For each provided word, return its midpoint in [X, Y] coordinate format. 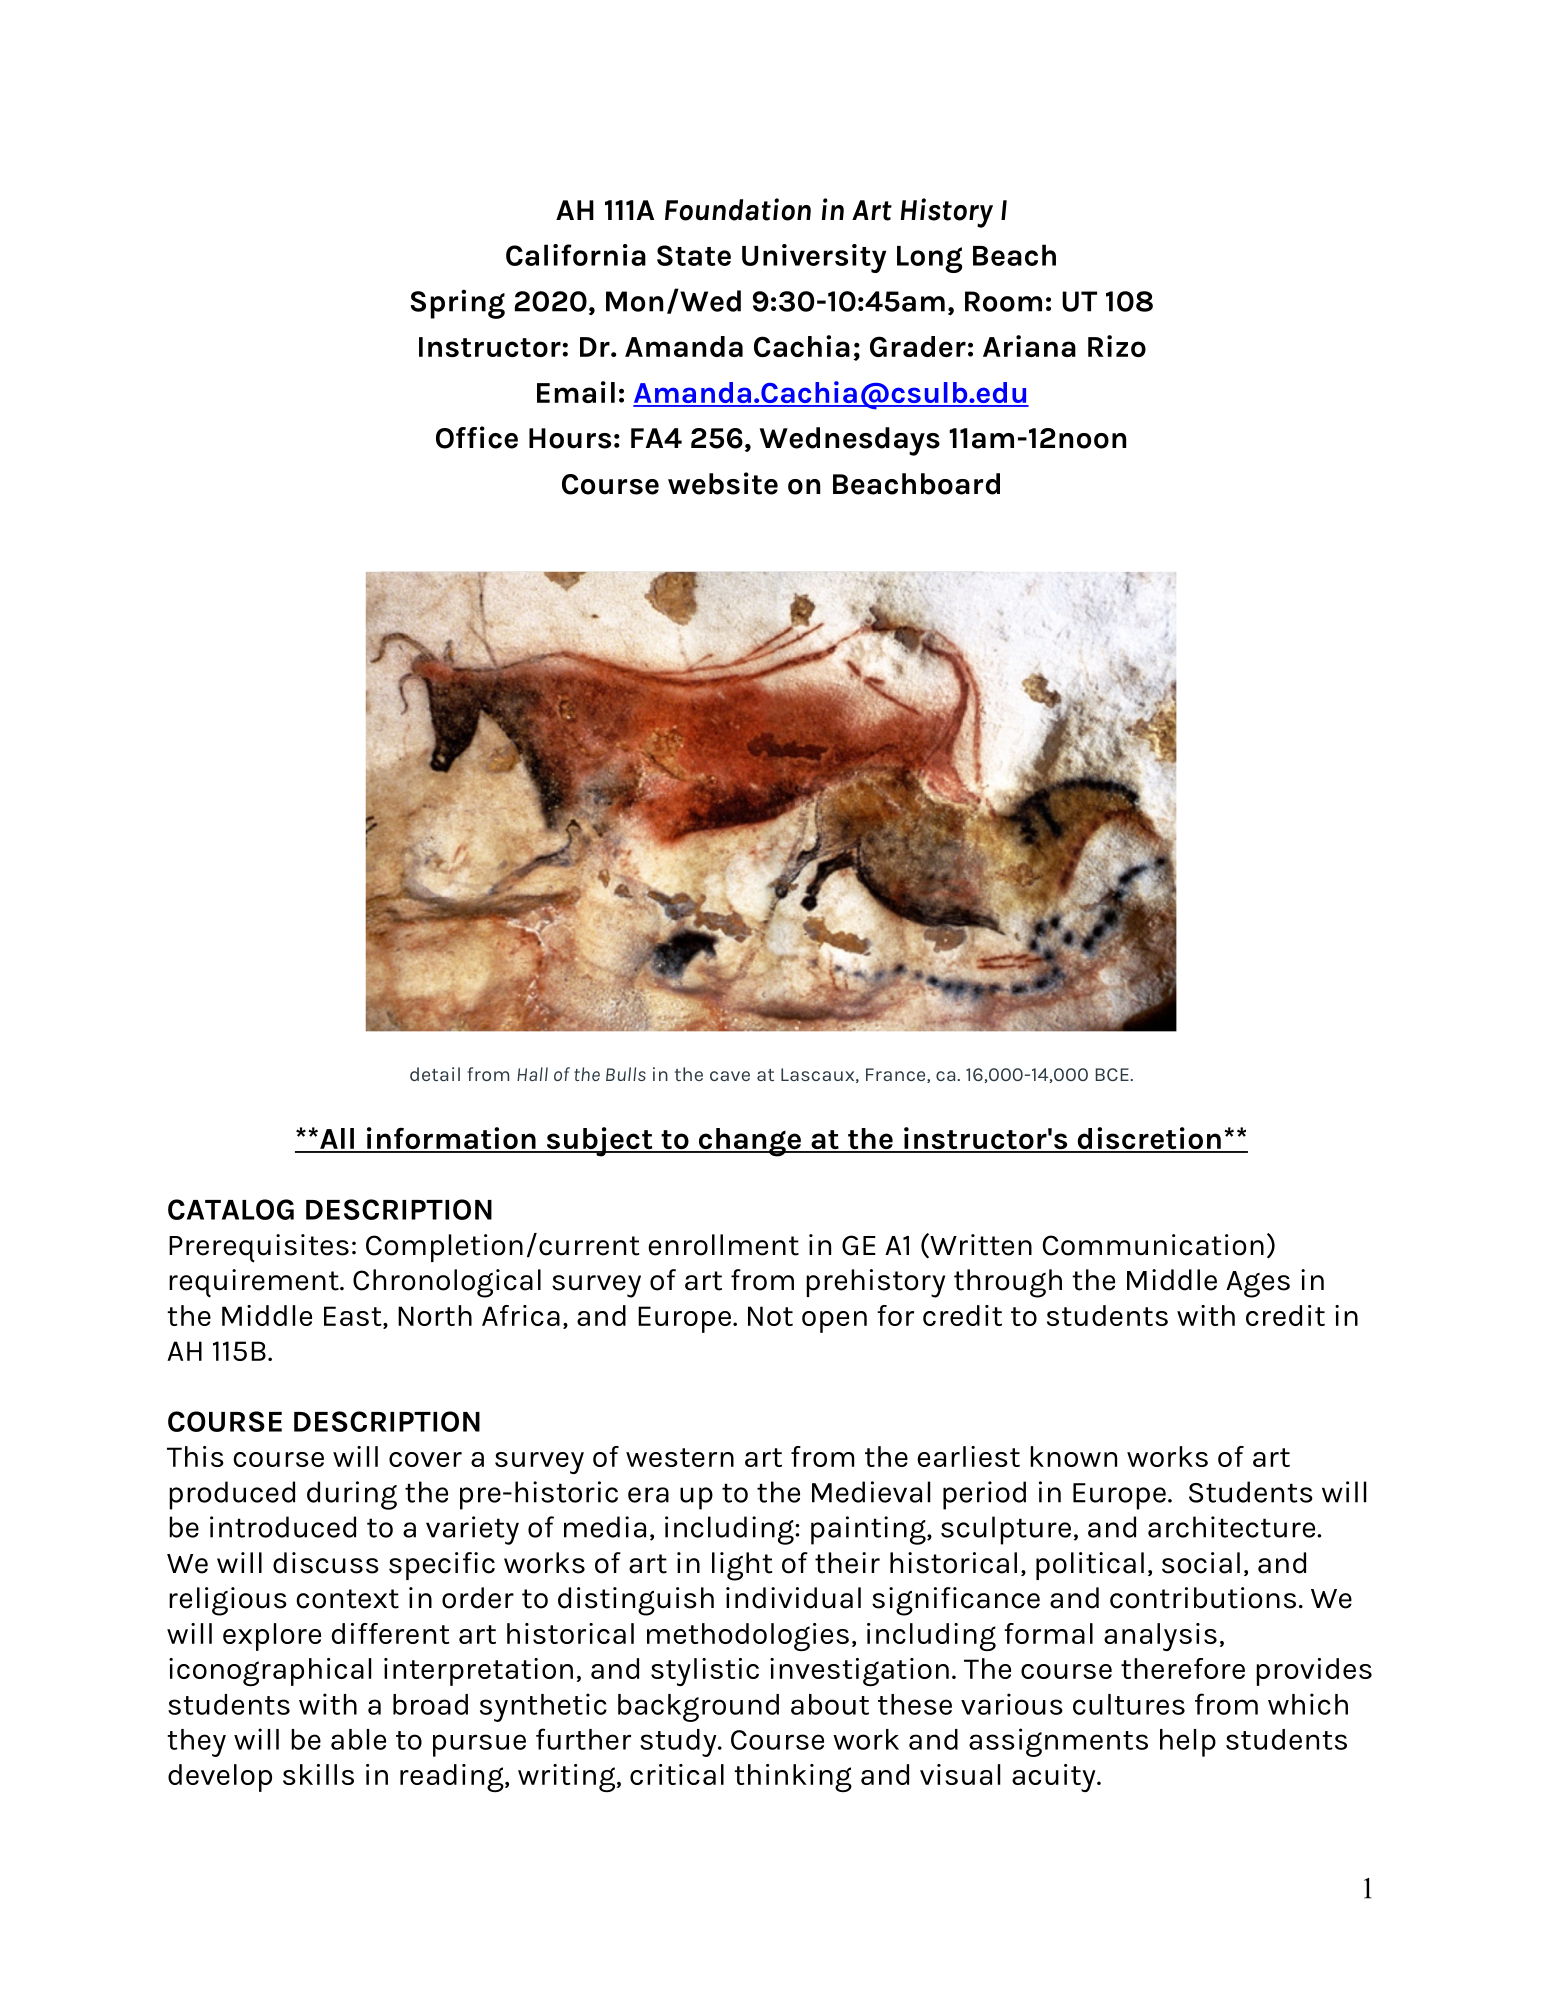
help [1188, 1743]
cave [730, 1076]
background [698, 1708]
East [354, 1317]
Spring [457, 304]
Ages [1258, 1284]
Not [770, 1316]
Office [477, 437]
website [723, 483]
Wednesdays [850, 441]
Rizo [1117, 346]
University [814, 258]
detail [435, 1074]
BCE [1113, 1074]
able [358, 1739]
